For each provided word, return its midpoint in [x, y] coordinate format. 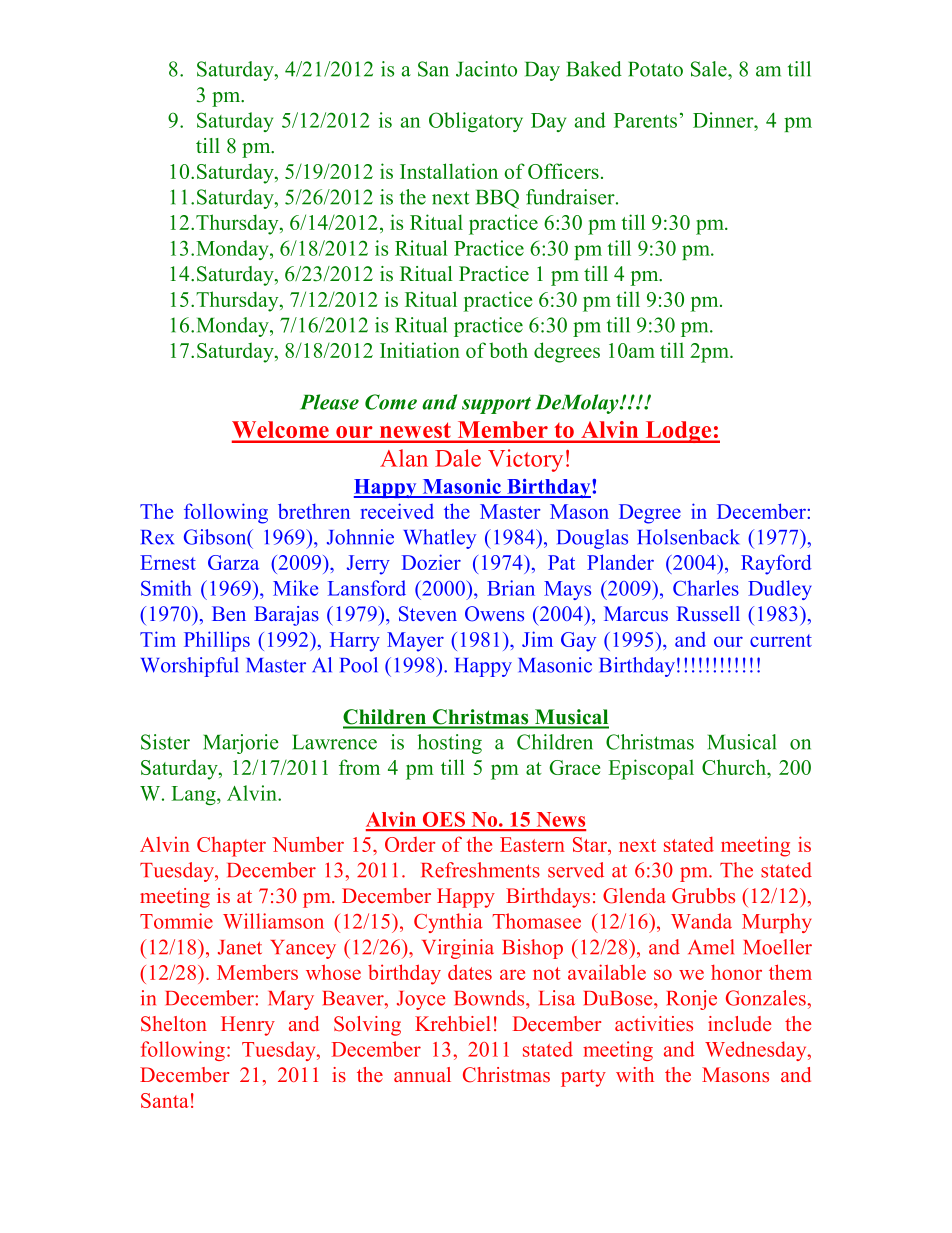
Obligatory [476, 122]
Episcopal [651, 769]
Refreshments [481, 870]
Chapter [231, 847]
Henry [248, 1026]
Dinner [724, 120]
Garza [233, 562]
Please [329, 402]
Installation [449, 171]
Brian [511, 588]
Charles [706, 588]
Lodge [678, 432]
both [508, 350]
